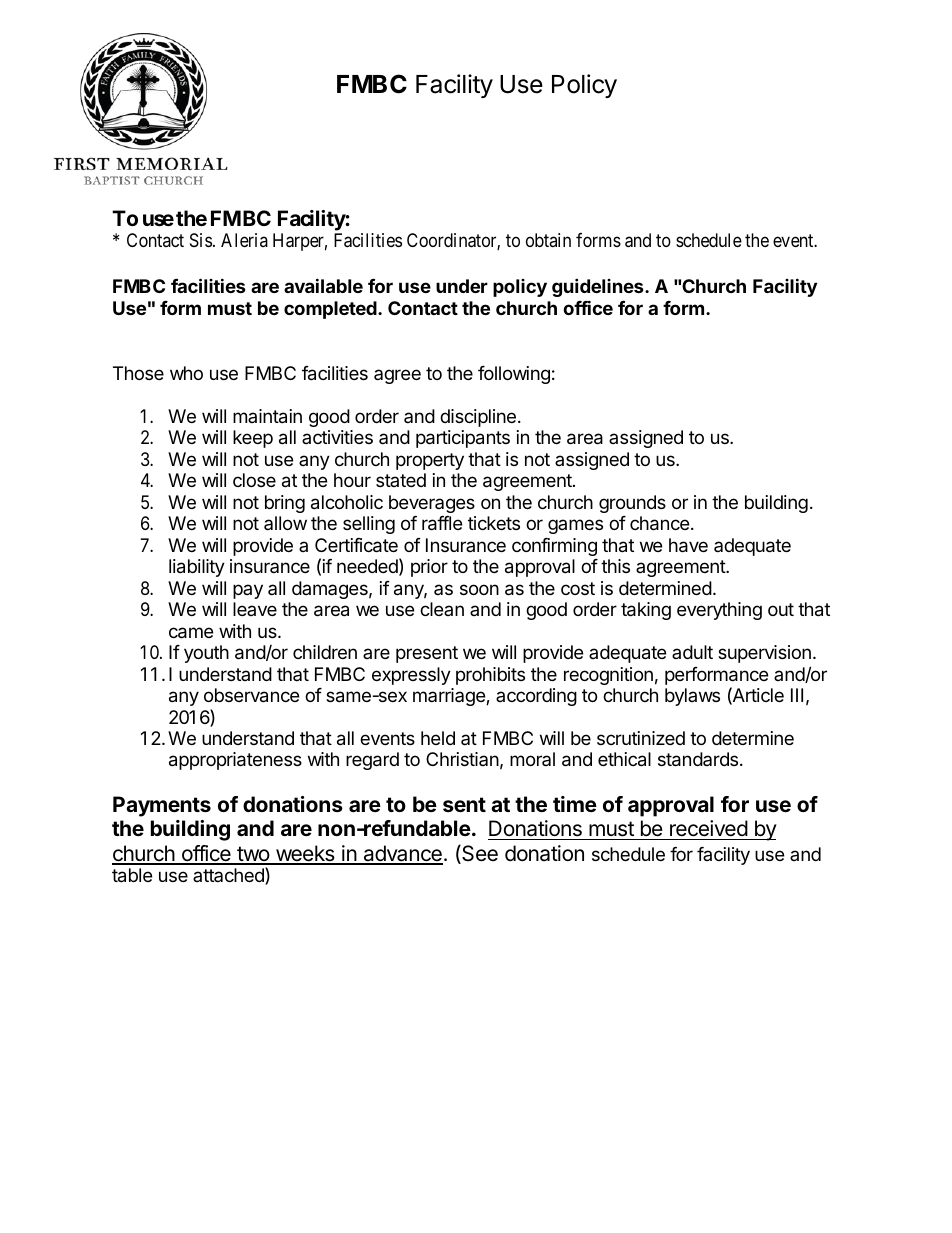  I want to click on beverages, so click(432, 504).
